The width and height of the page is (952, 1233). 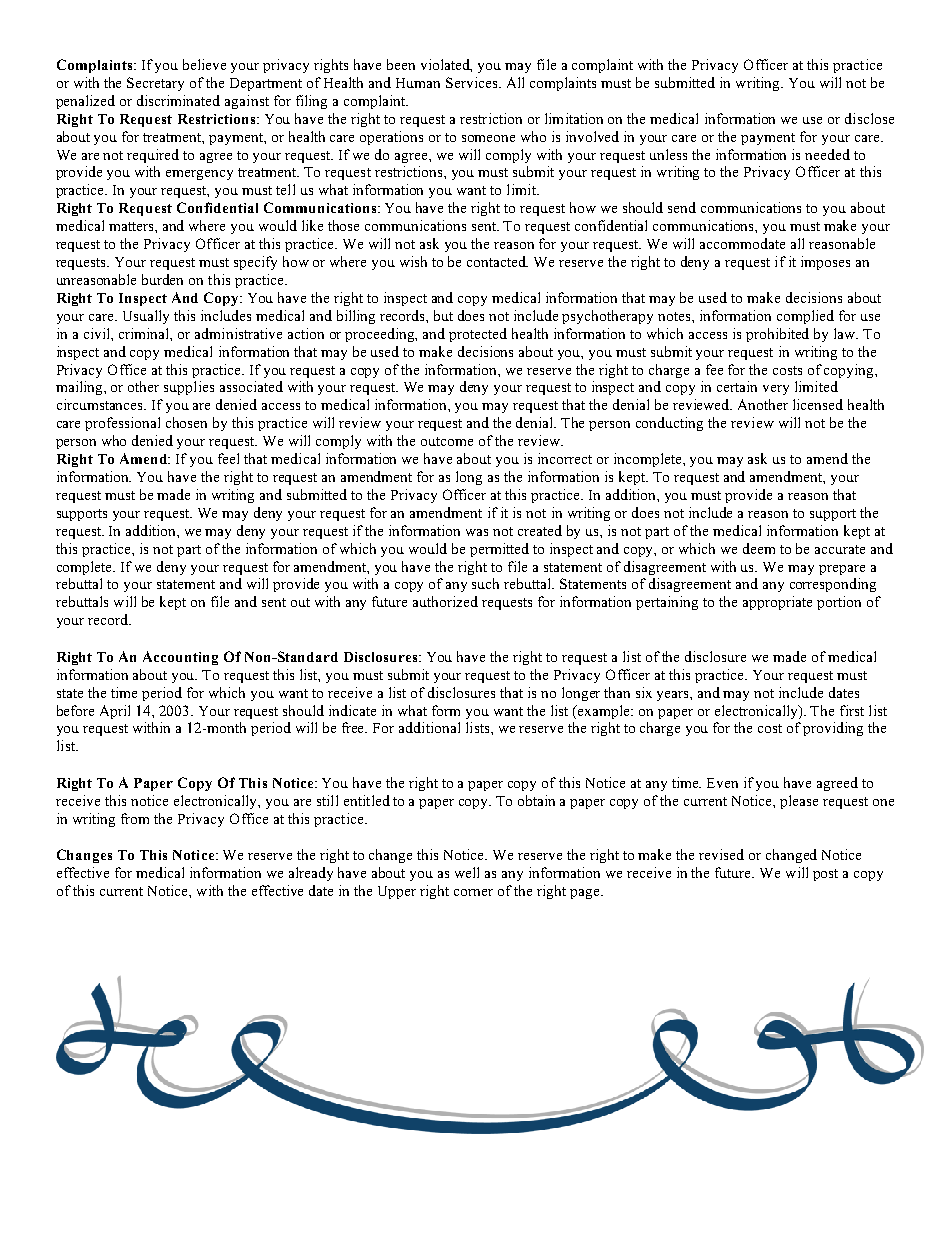 I want to click on deem, so click(x=759, y=548).
